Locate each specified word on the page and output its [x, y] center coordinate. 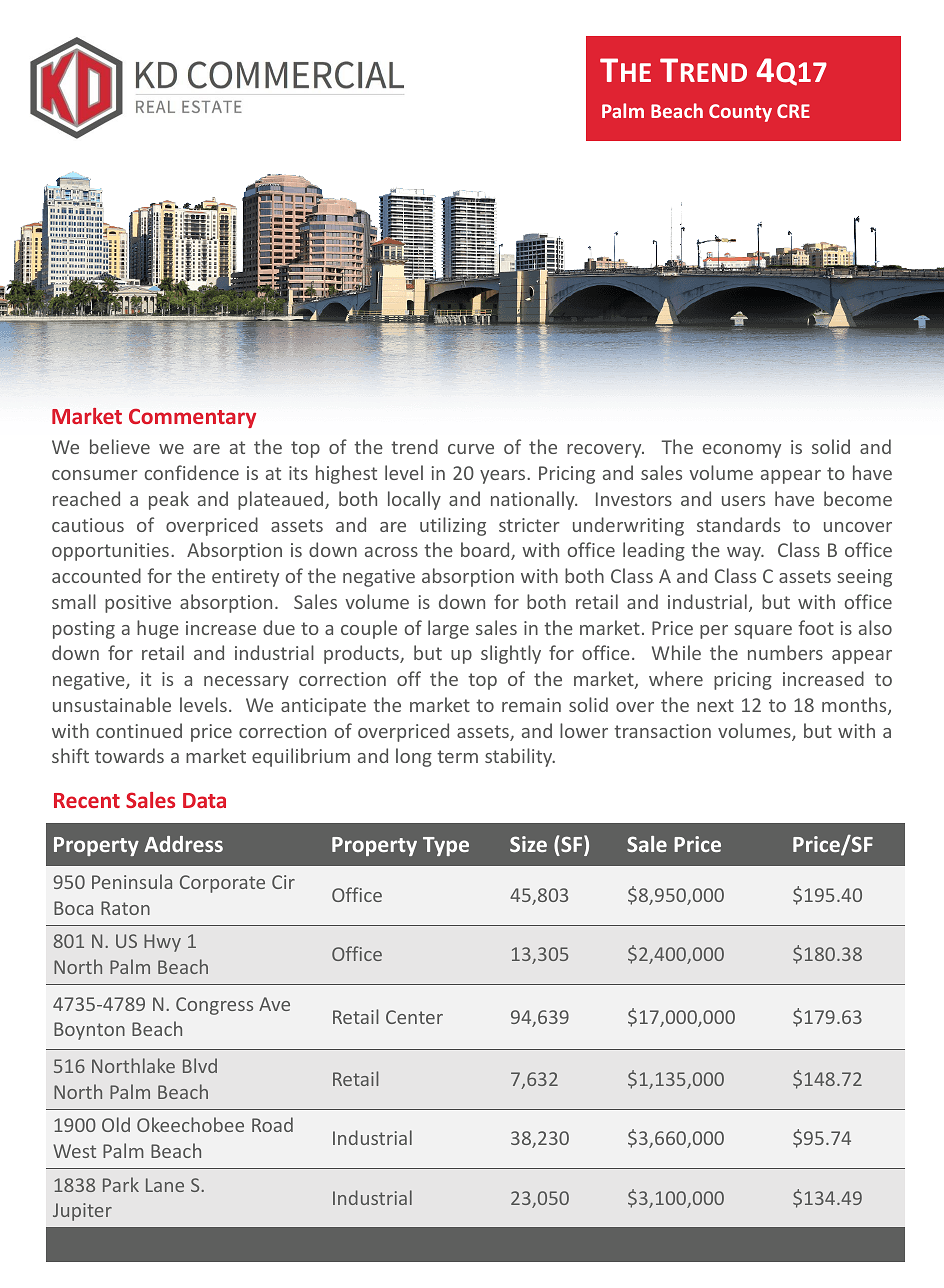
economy [742, 451]
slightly [511, 654]
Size [528, 844]
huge [158, 629]
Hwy [162, 943]
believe [120, 446]
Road [272, 1124]
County [740, 113]
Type [446, 846]
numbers [785, 652]
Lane [165, 1185]
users [743, 501]
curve [471, 449]
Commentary [192, 418]
